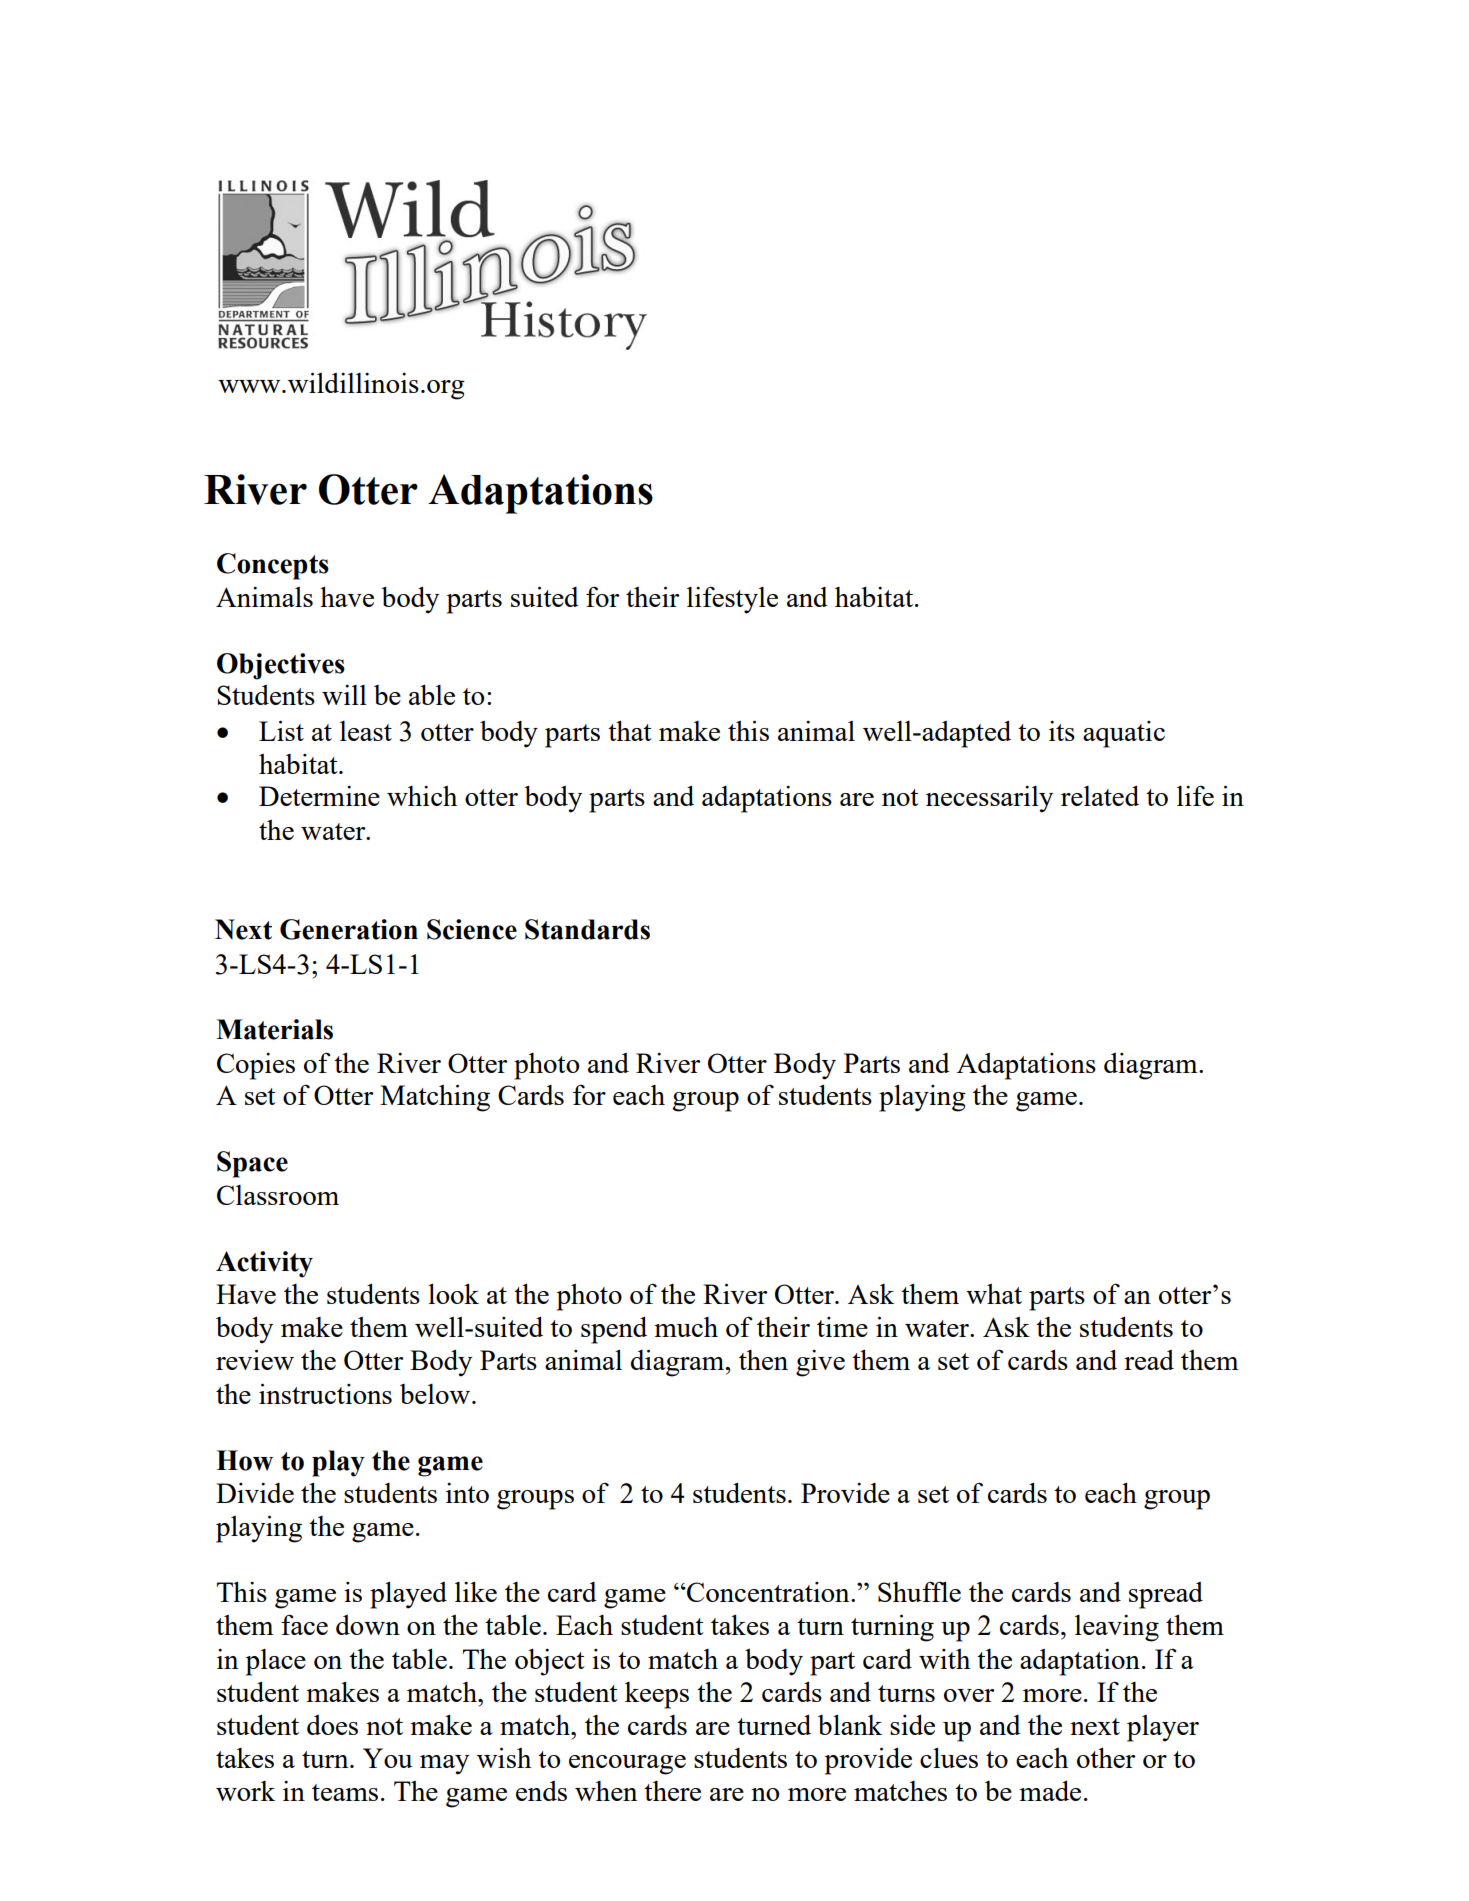 Image resolution: width=1469 pixels, height=1901 pixels. What do you see at coordinates (349, 929) in the image?
I see `Generation` at bounding box center [349, 929].
